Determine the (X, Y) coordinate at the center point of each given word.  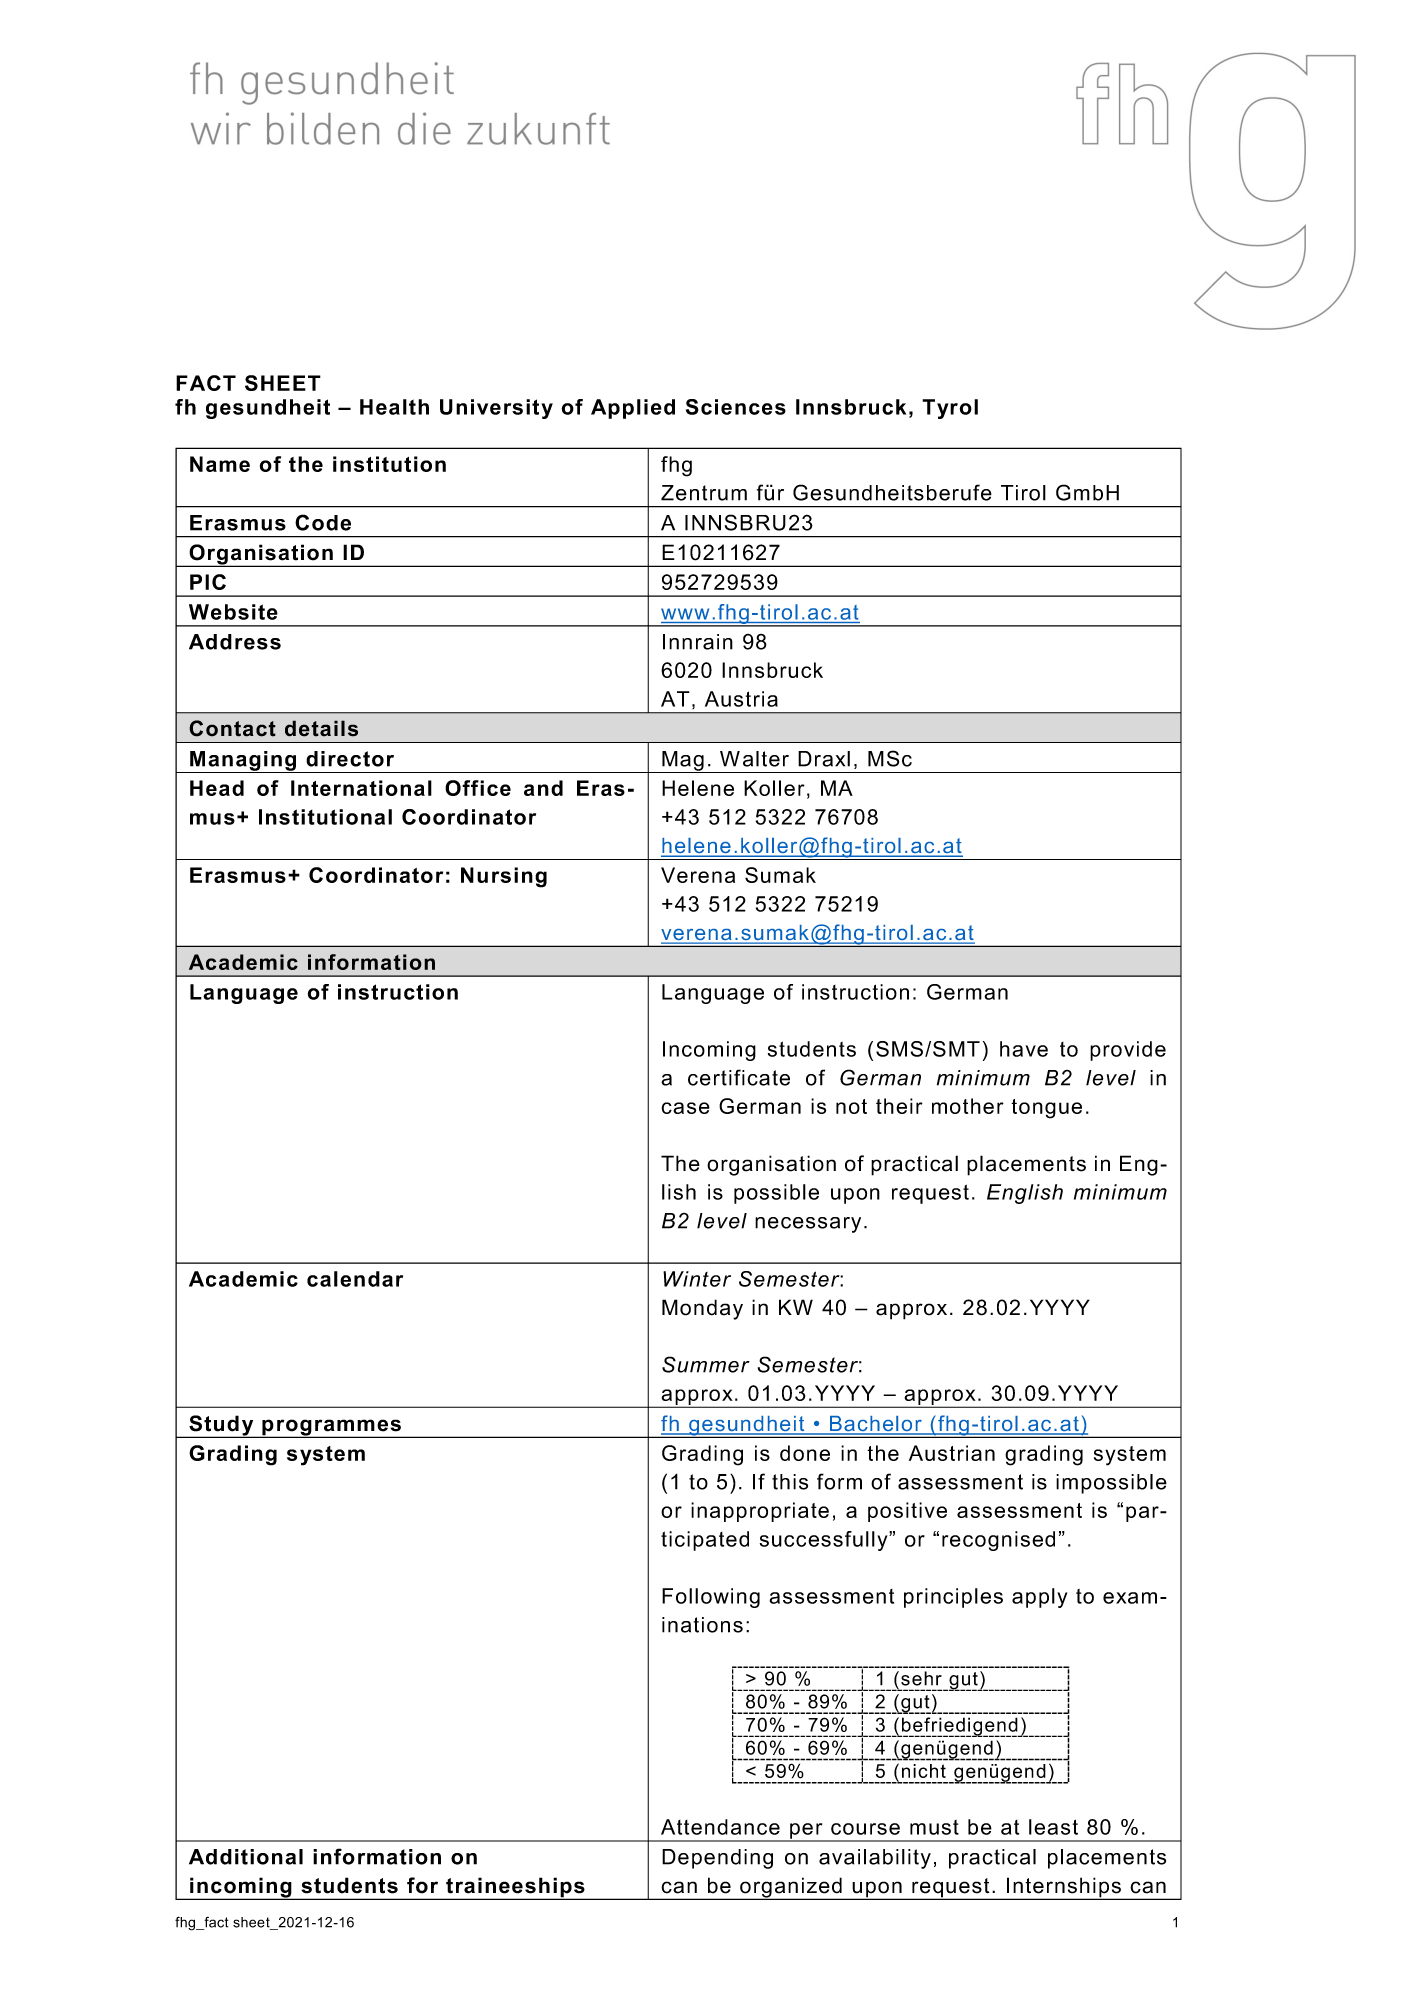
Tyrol (950, 409)
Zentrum (704, 493)
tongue (1046, 1109)
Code (323, 522)
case (685, 1108)
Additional (246, 1857)
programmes (332, 1428)
